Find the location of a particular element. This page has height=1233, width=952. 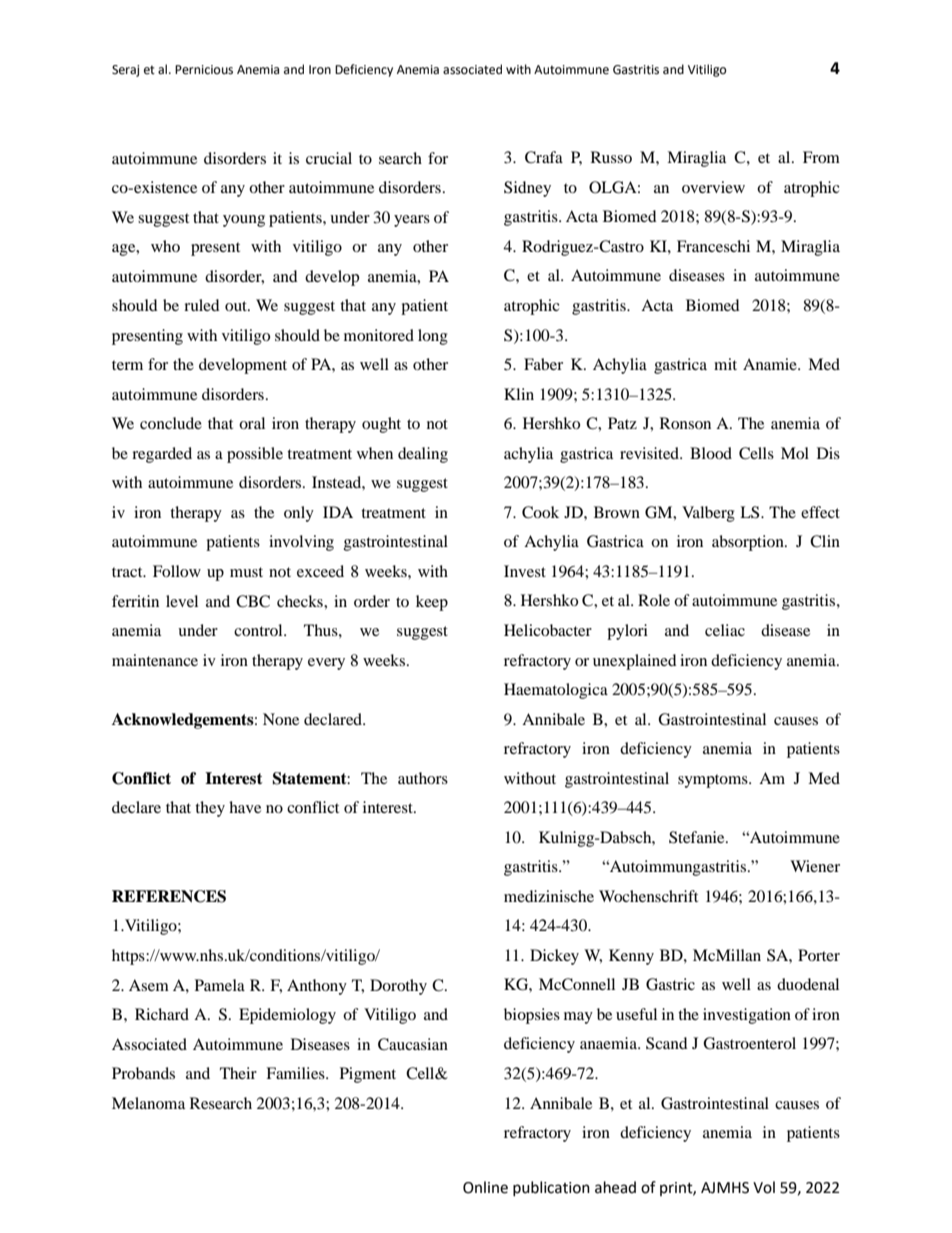

From is located at coordinates (821, 157).
